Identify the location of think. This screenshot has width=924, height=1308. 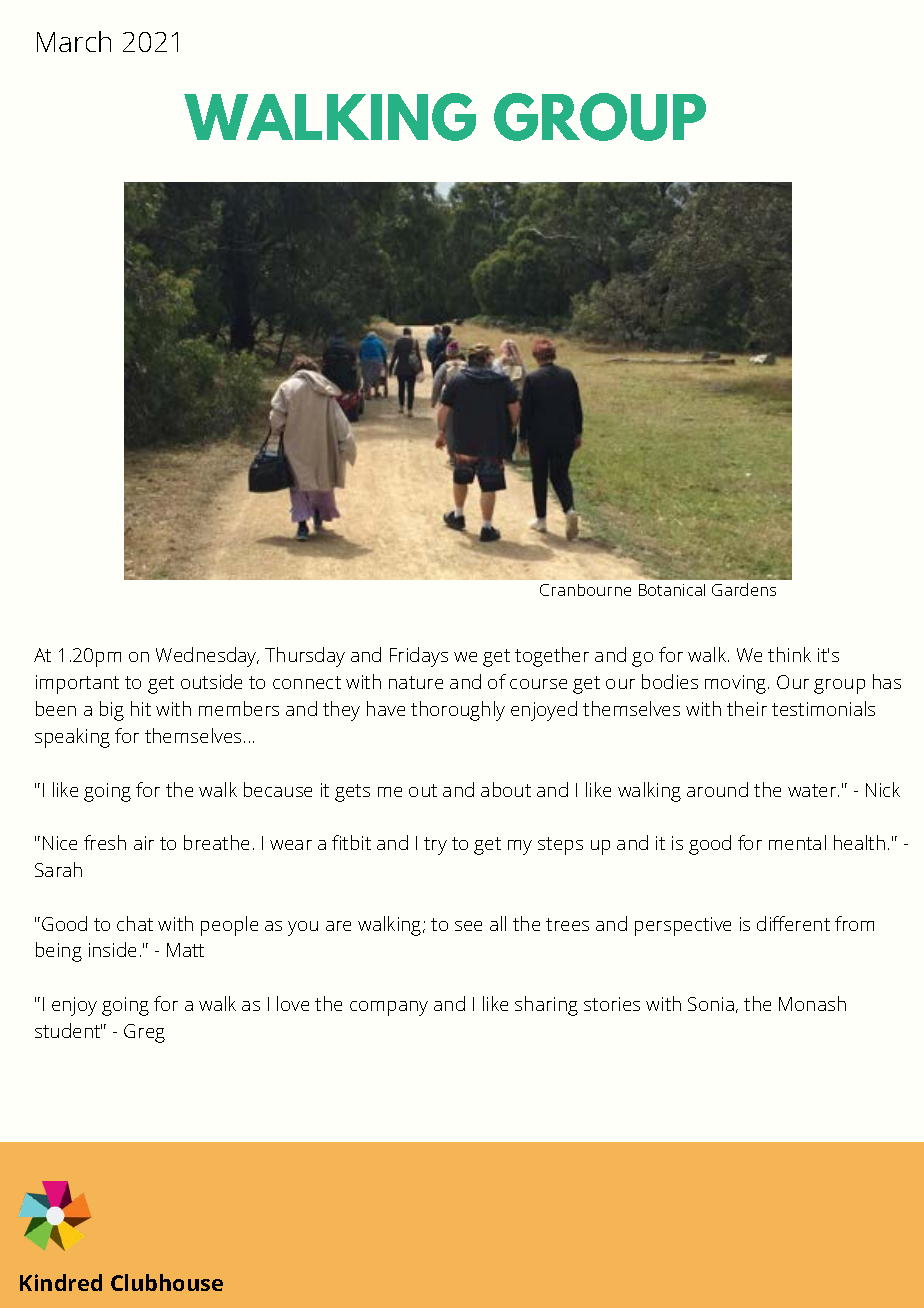
(789, 654).
